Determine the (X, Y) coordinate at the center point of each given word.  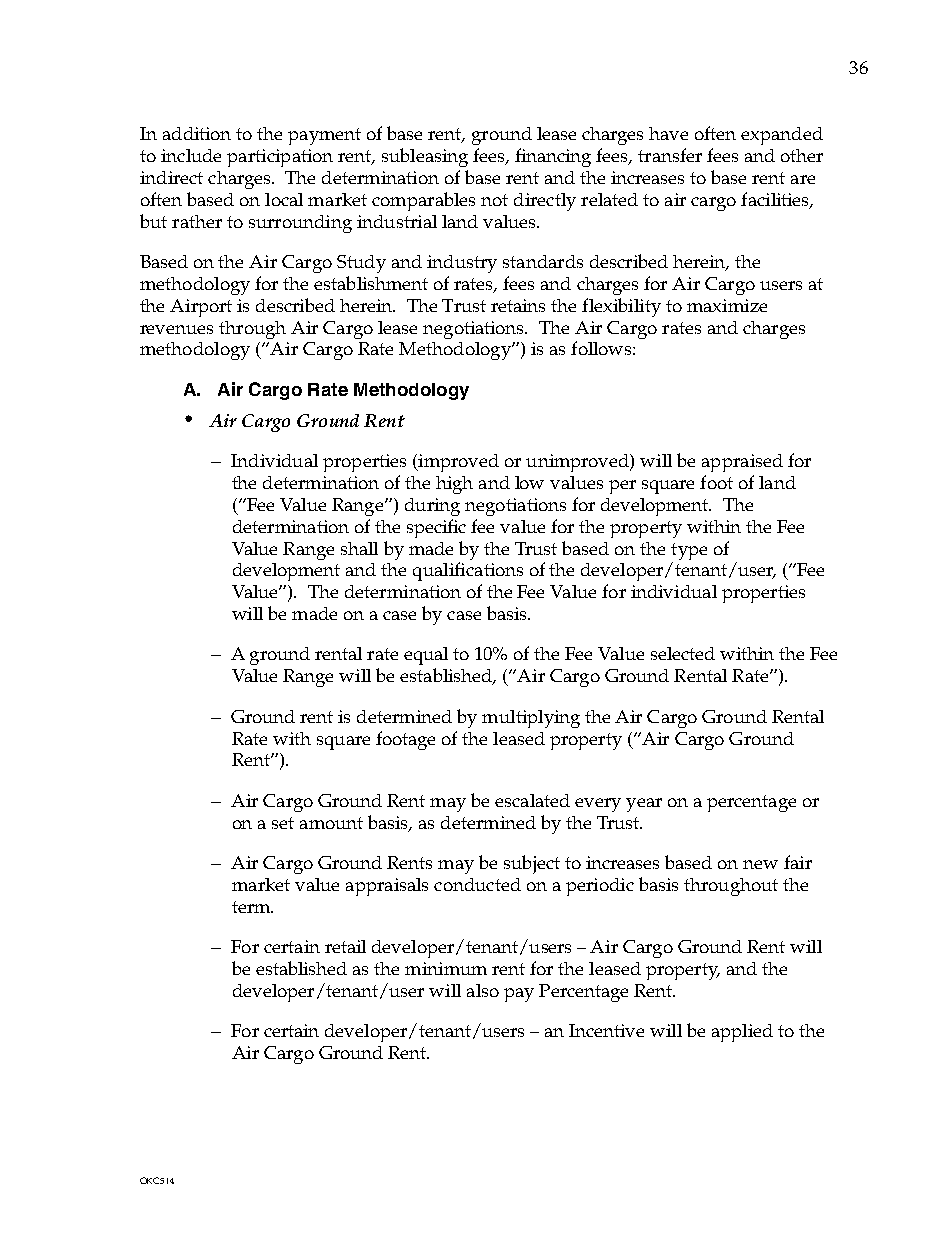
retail (345, 946)
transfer (670, 155)
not (494, 200)
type (689, 551)
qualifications (468, 571)
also (483, 990)
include (191, 155)
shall (359, 548)
